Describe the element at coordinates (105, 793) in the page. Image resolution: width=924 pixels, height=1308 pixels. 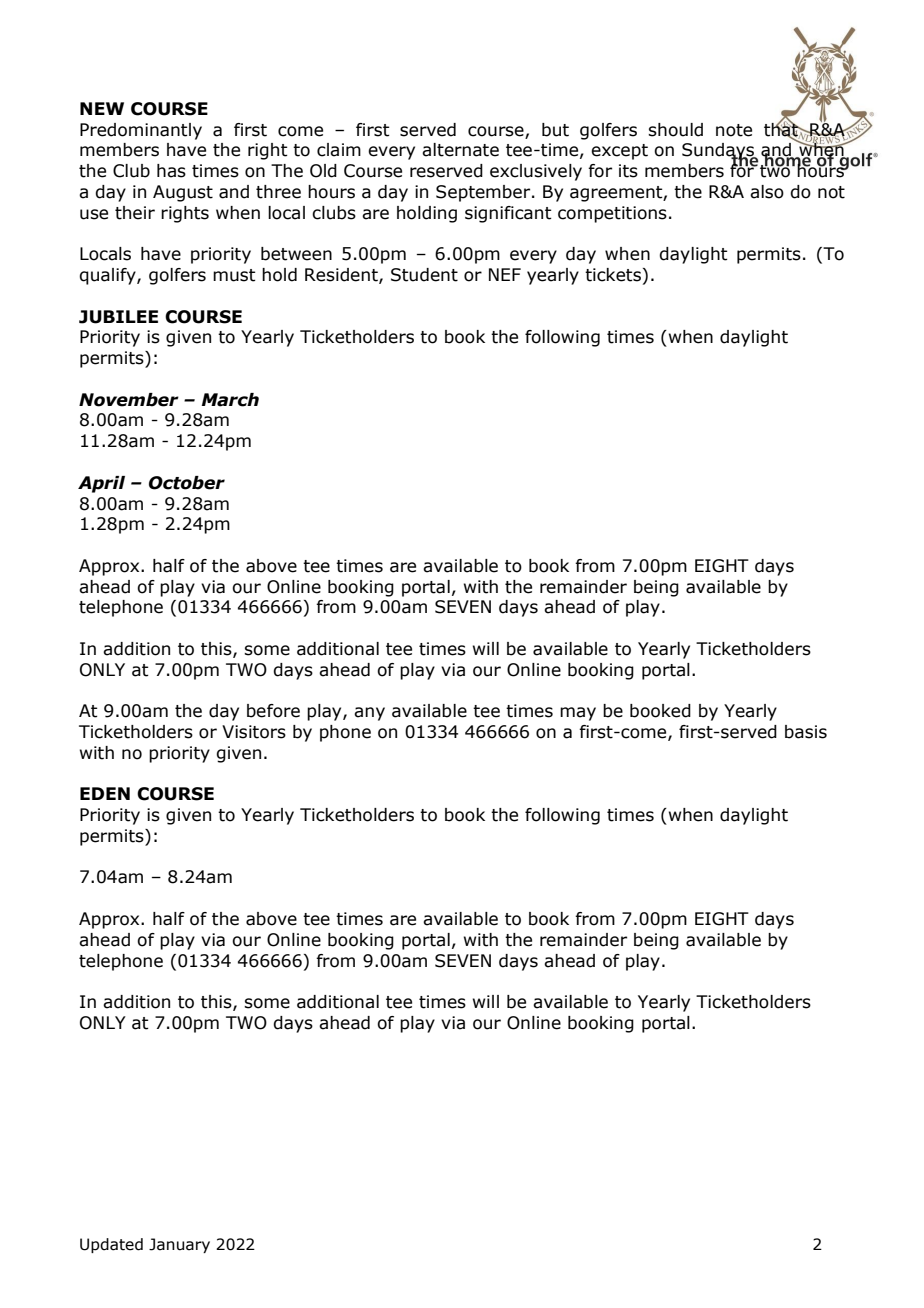
I see `EDEN` at that location.
